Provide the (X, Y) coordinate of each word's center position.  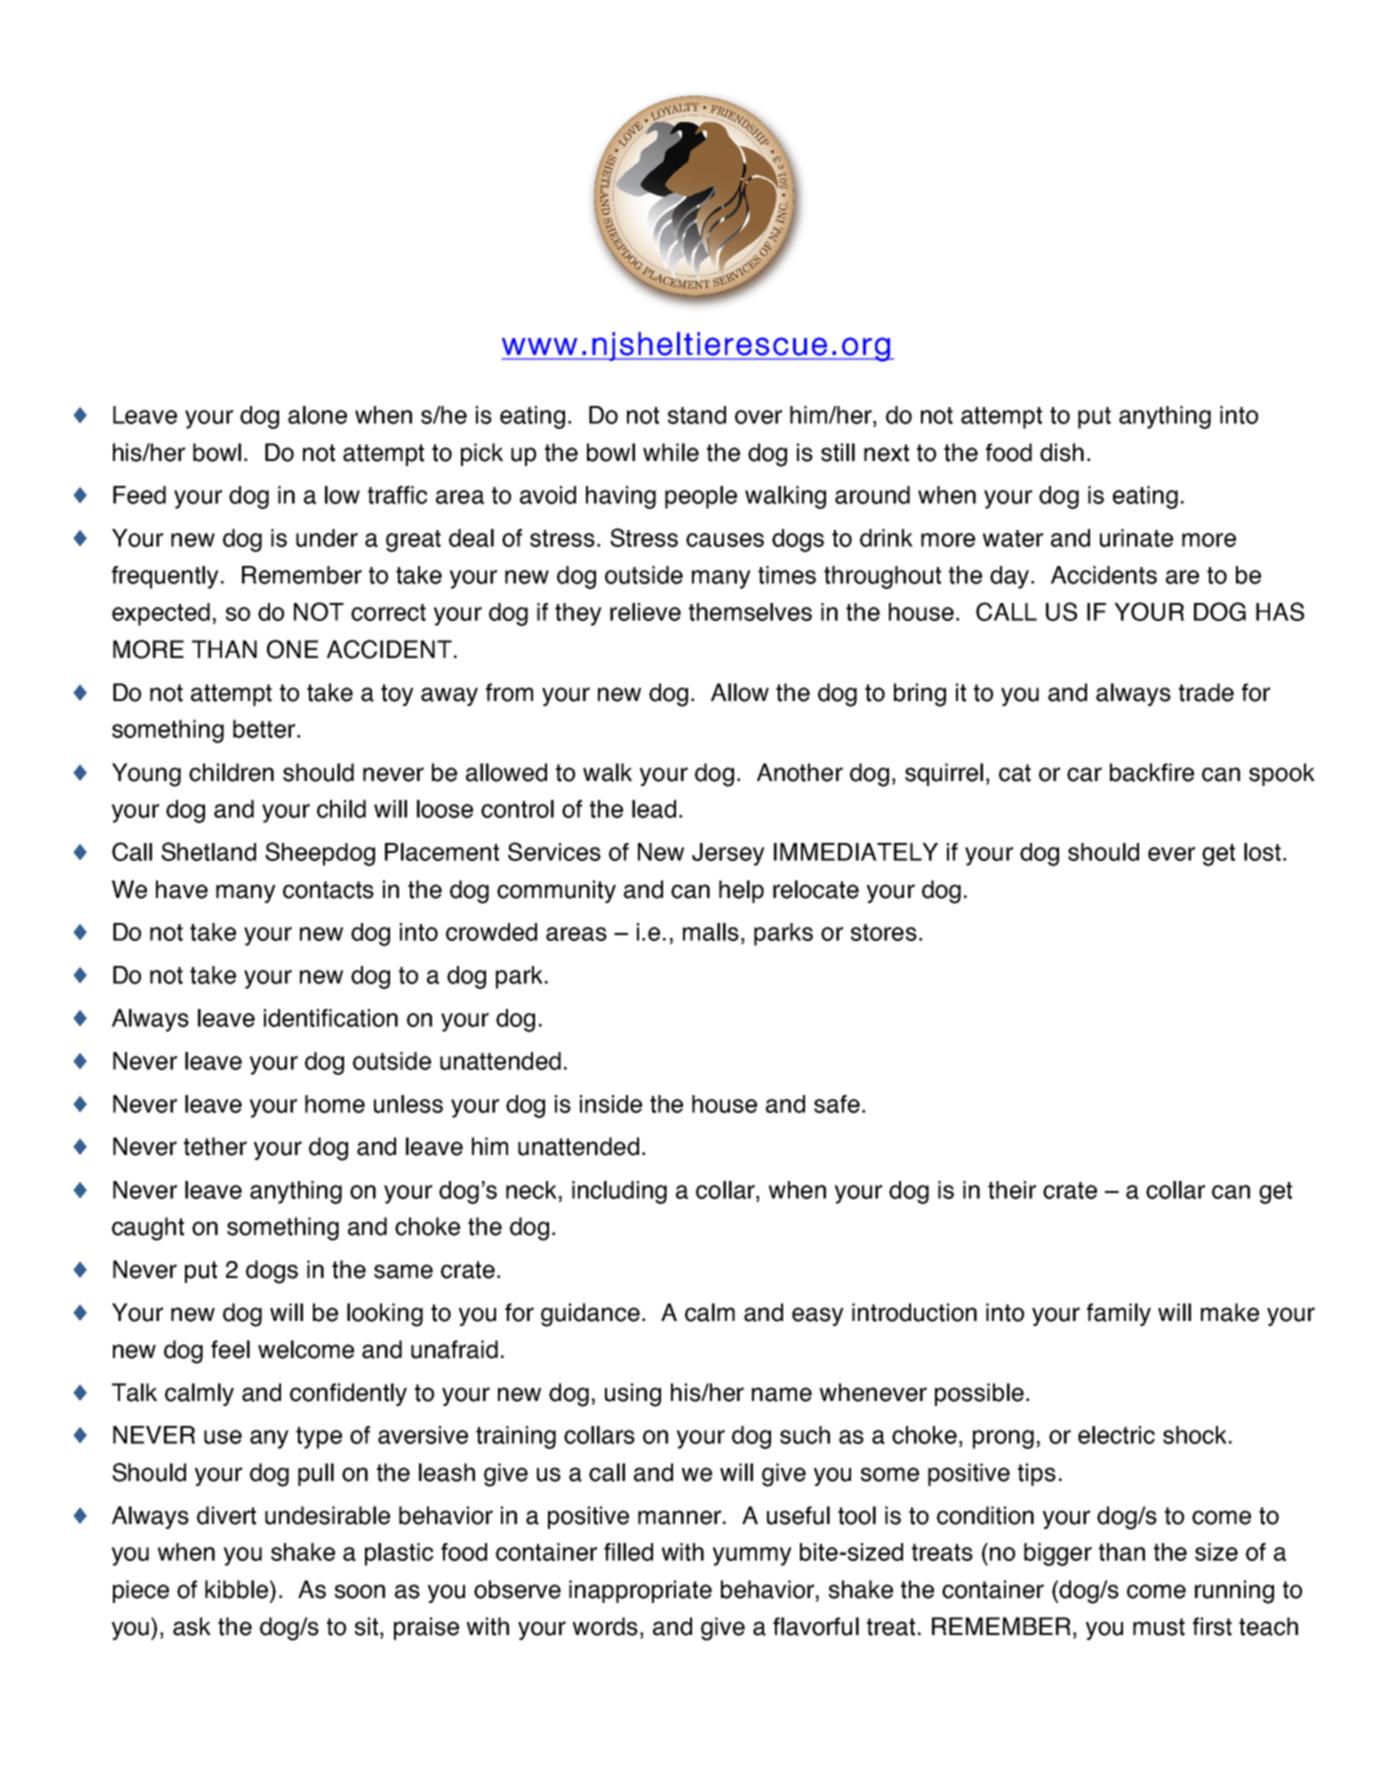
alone (317, 415)
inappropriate (640, 1591)
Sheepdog (320, 854)
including (619, 1192)
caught (148, 1229)
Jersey (728, 854)
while (671, 452)
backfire (1152, 772)
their (1012, 1190)
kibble (236, 1589)
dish (1062, 452)
